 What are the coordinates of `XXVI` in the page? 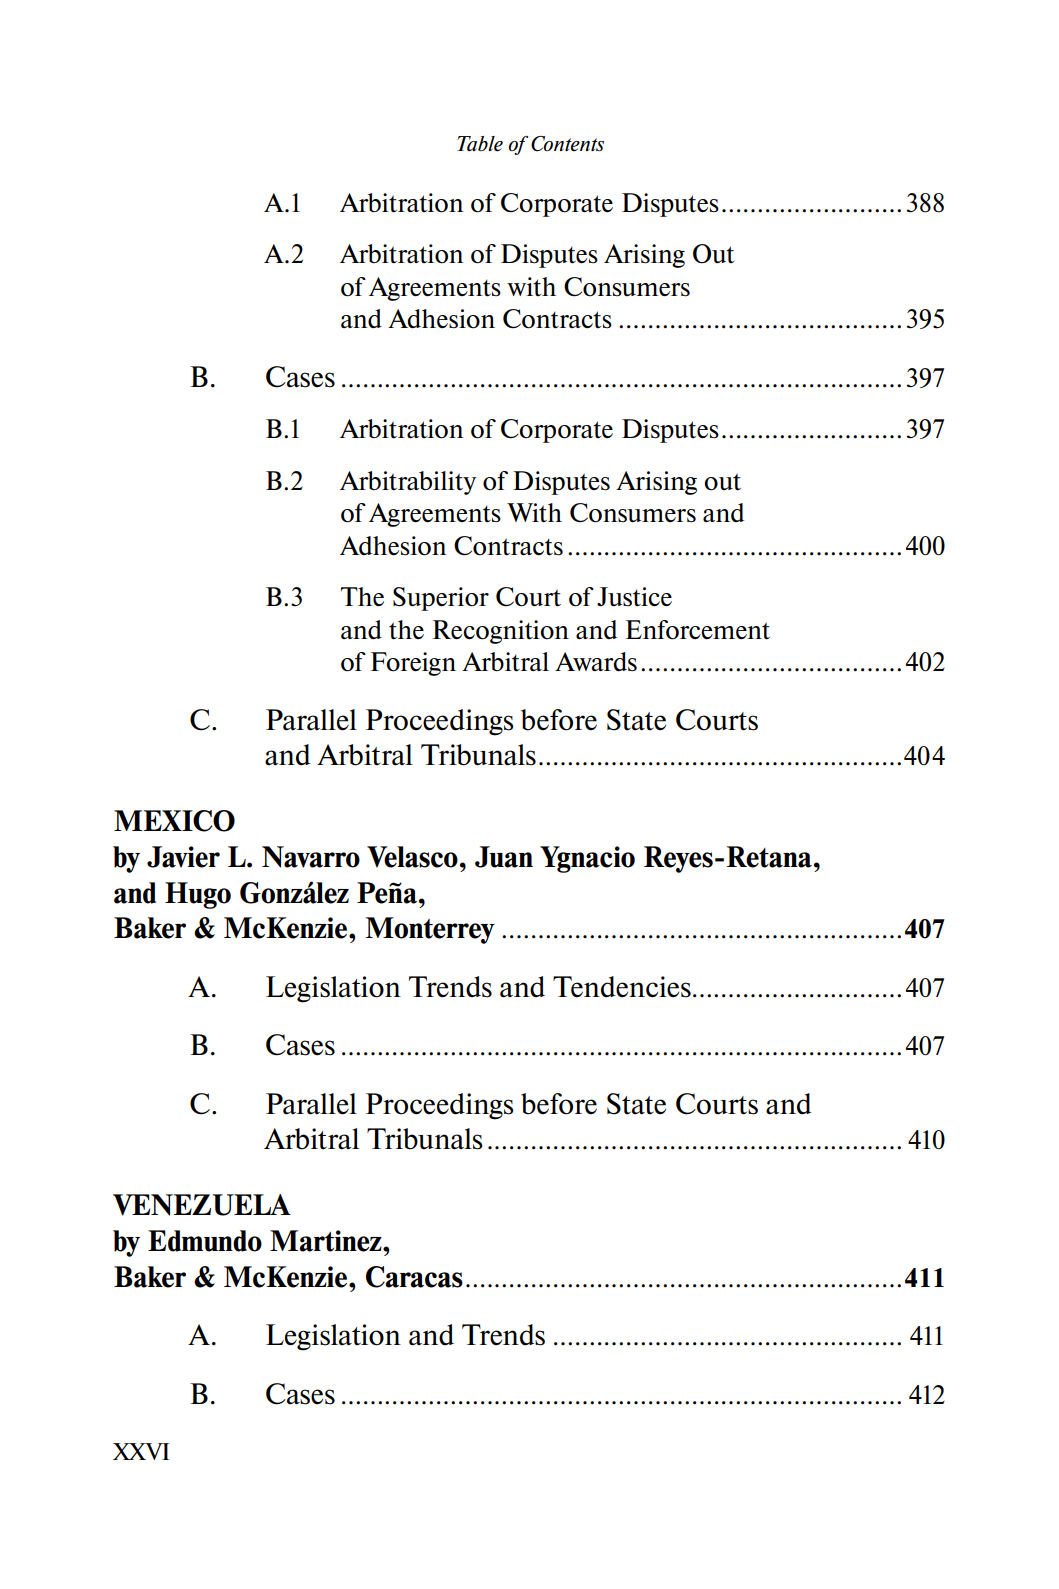 It's located at (141, 1451).
